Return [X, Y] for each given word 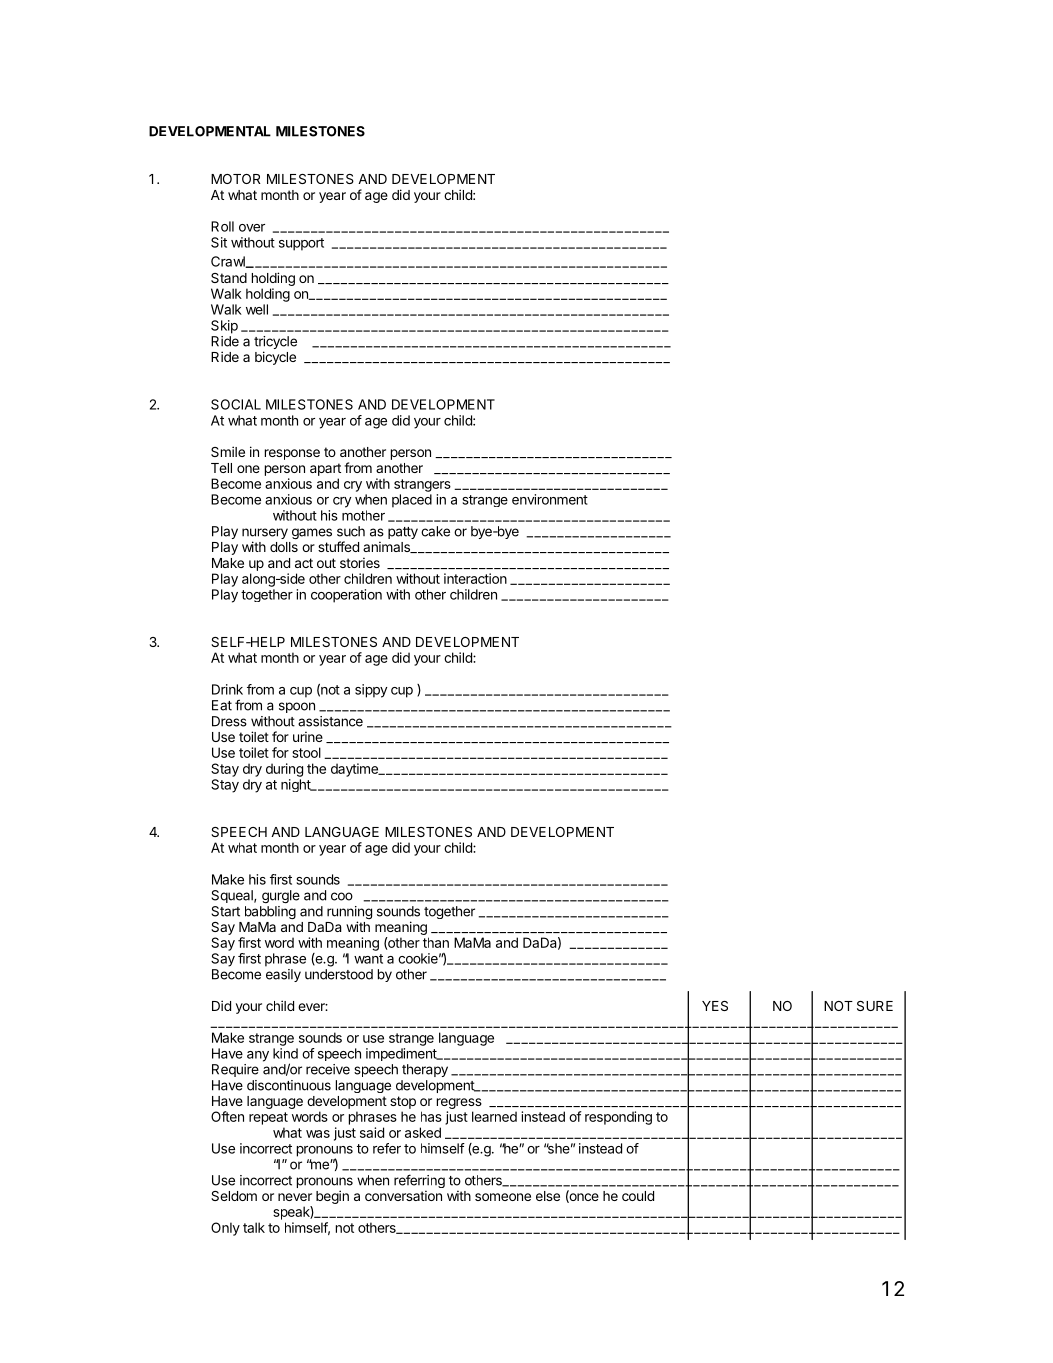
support [301, 244]
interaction [475, 578]
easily [283, 975]
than [436, 942]
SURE [875, 1006]
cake [435, 531]
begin [332, 1197]
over [252, 228]
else [548, 1196]
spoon [297, 707]
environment [550, 499]
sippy [371, 691]
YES [715, 1006]
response [292, 454]
